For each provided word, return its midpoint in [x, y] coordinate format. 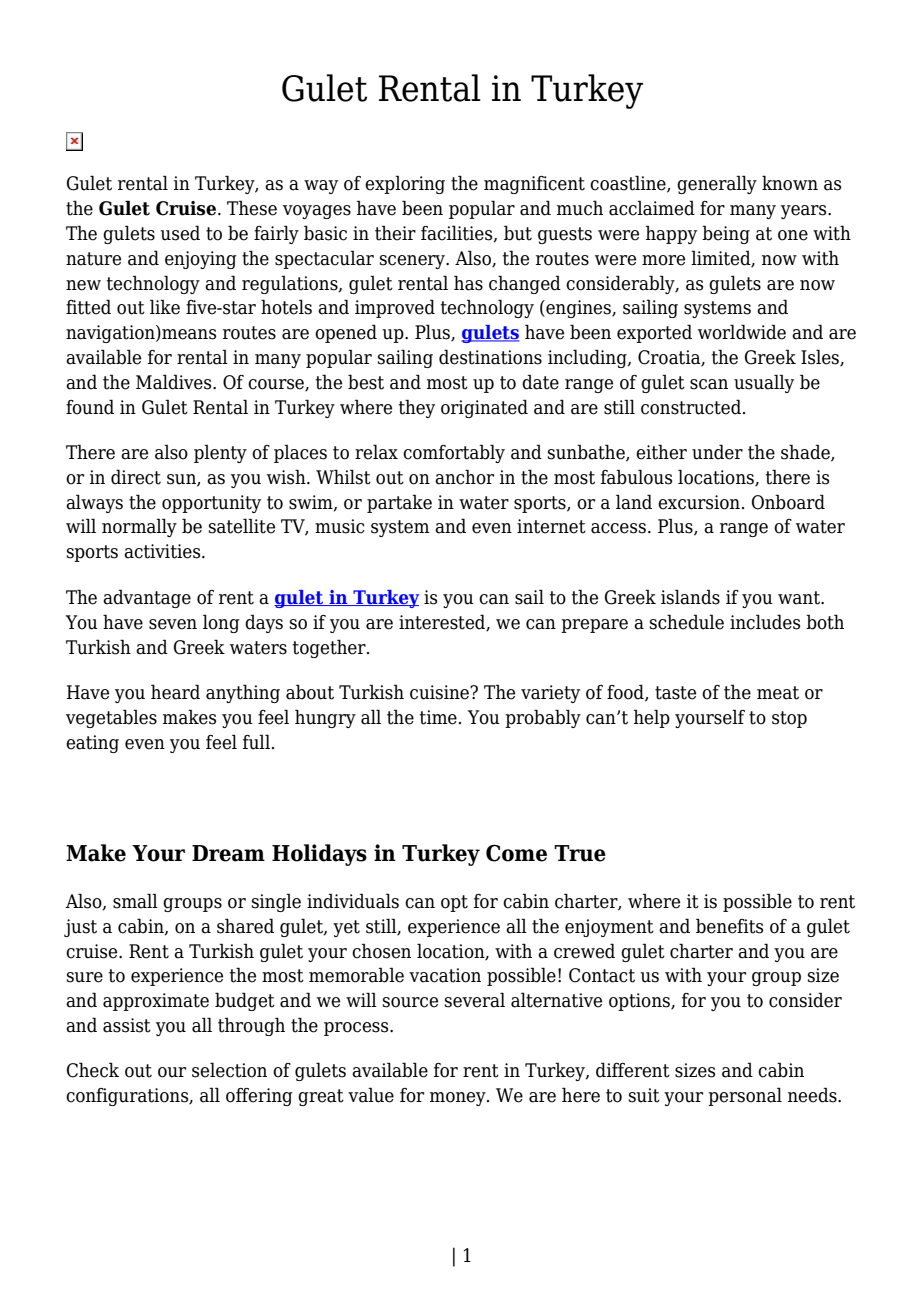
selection [229, 1070]
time [438, 717]
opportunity [211, 504]
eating [92, 744]
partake [399, 503]
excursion [699, 502]
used [180, 233]
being [726, 234]
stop [789, 719]
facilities [458, 234]
